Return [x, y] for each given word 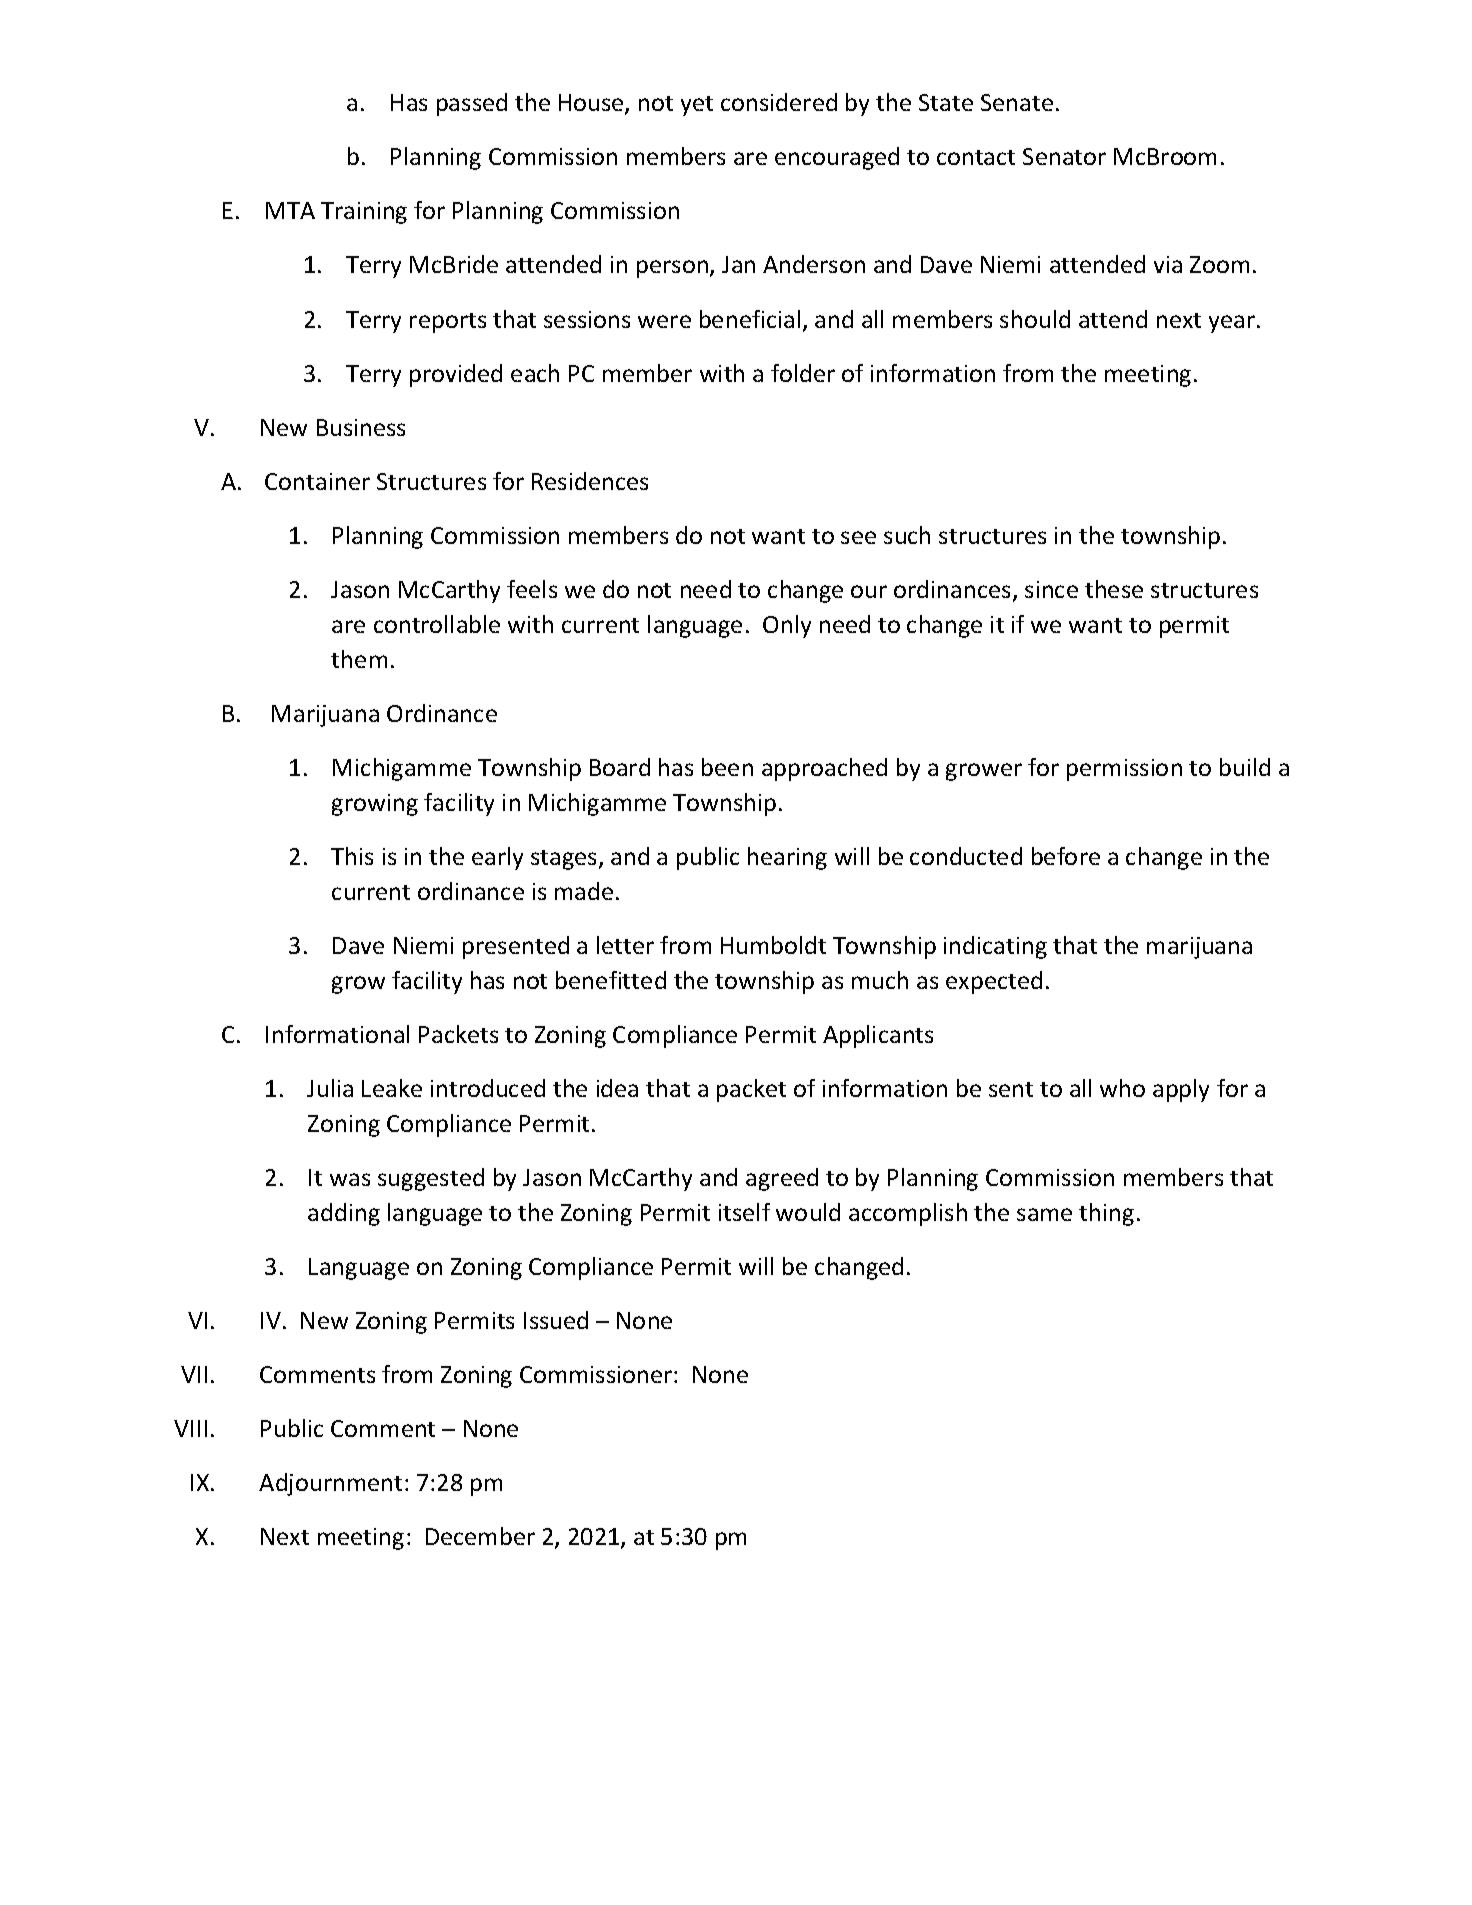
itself [744, 1212]
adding [344, 1214]
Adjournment [330, 1484]
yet [697, 106]
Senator [1064, 156]
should [1035, 319]
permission [1124, 770]
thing [1106, 1214]
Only [787, 626]
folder [803, 373]
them [359, 659]
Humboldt [773, 945]
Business [361, 427]
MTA [290, 210]
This [352, 856]
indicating [995, 947]
